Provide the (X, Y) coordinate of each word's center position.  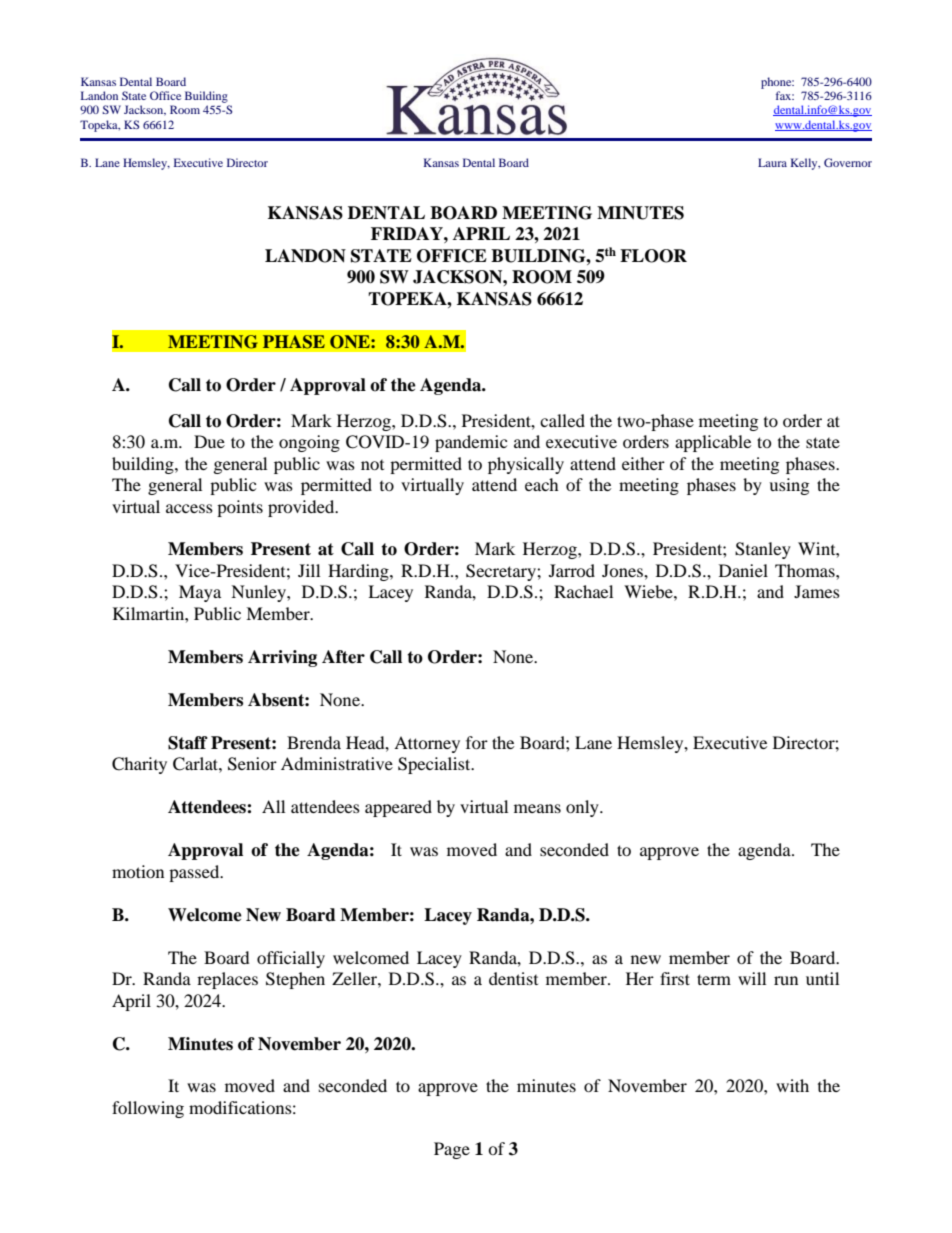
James (817, 591)
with (792, 1085)
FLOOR (653, 256)
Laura (772, 162)
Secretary (502, 572)
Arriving (282, 658)
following (148, 1109)
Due (209, 441)
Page (452, 1150)
